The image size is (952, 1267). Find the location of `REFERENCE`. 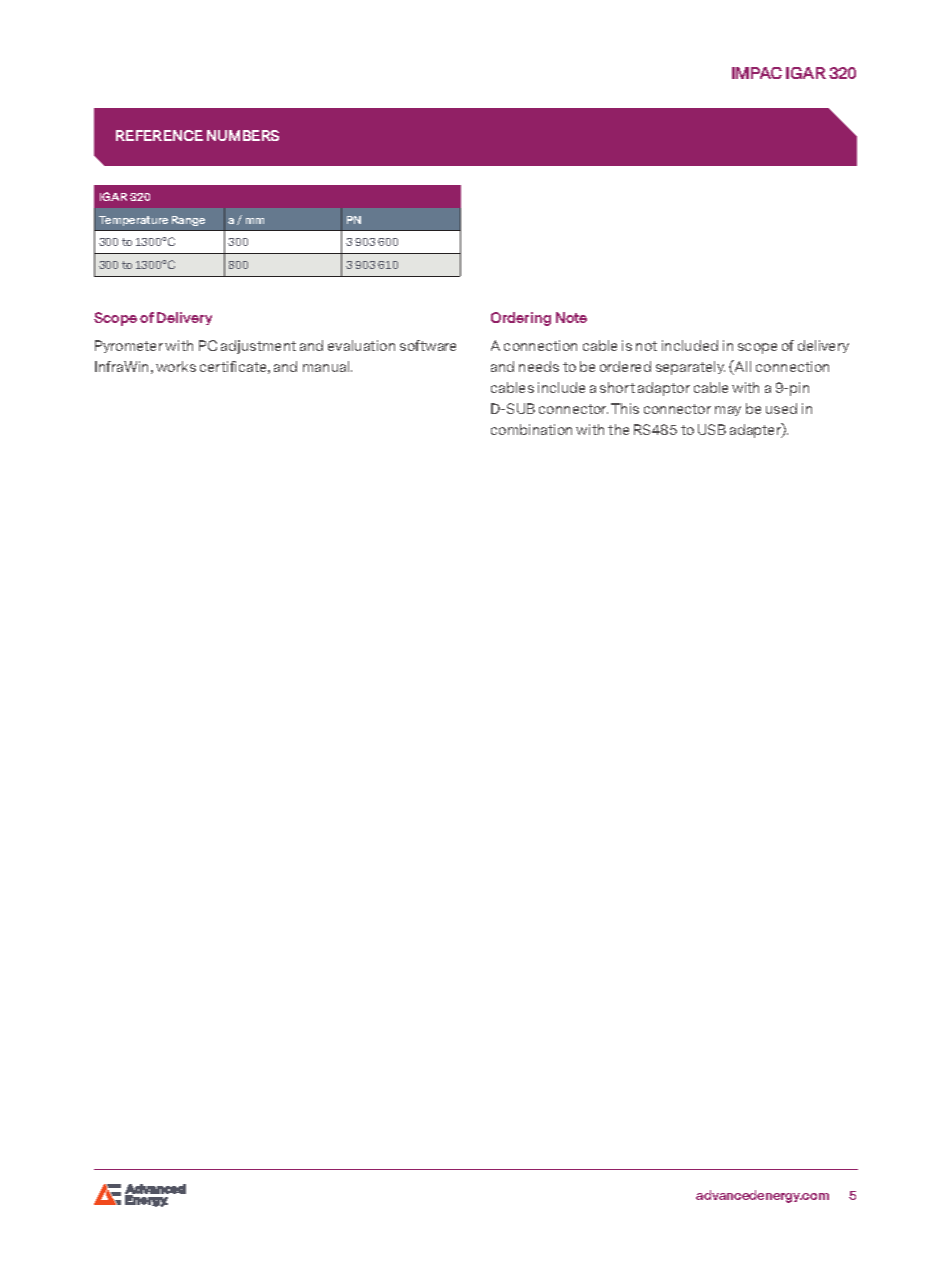

REFERENCE is located at coordinates (159, 135).
